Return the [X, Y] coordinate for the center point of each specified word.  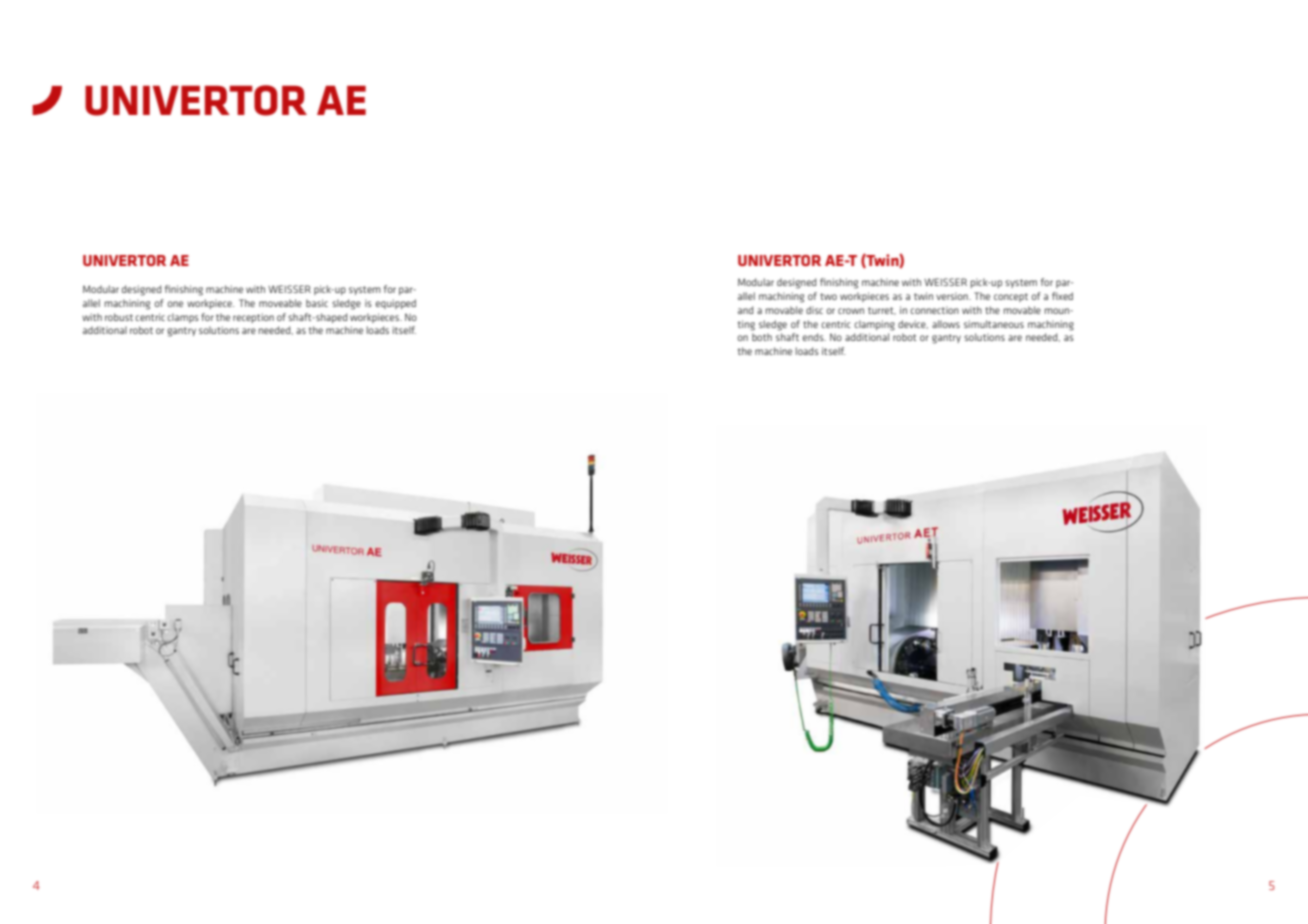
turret [882, 311]
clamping [875, 325]
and [745, 310]
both [762, 337]
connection [935, 310]
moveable [280, 303]
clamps [183, 318]
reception [253, 318]
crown [851, 311]
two [828, 296]
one [175, 304]
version [953, 296]
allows [946, 324]
